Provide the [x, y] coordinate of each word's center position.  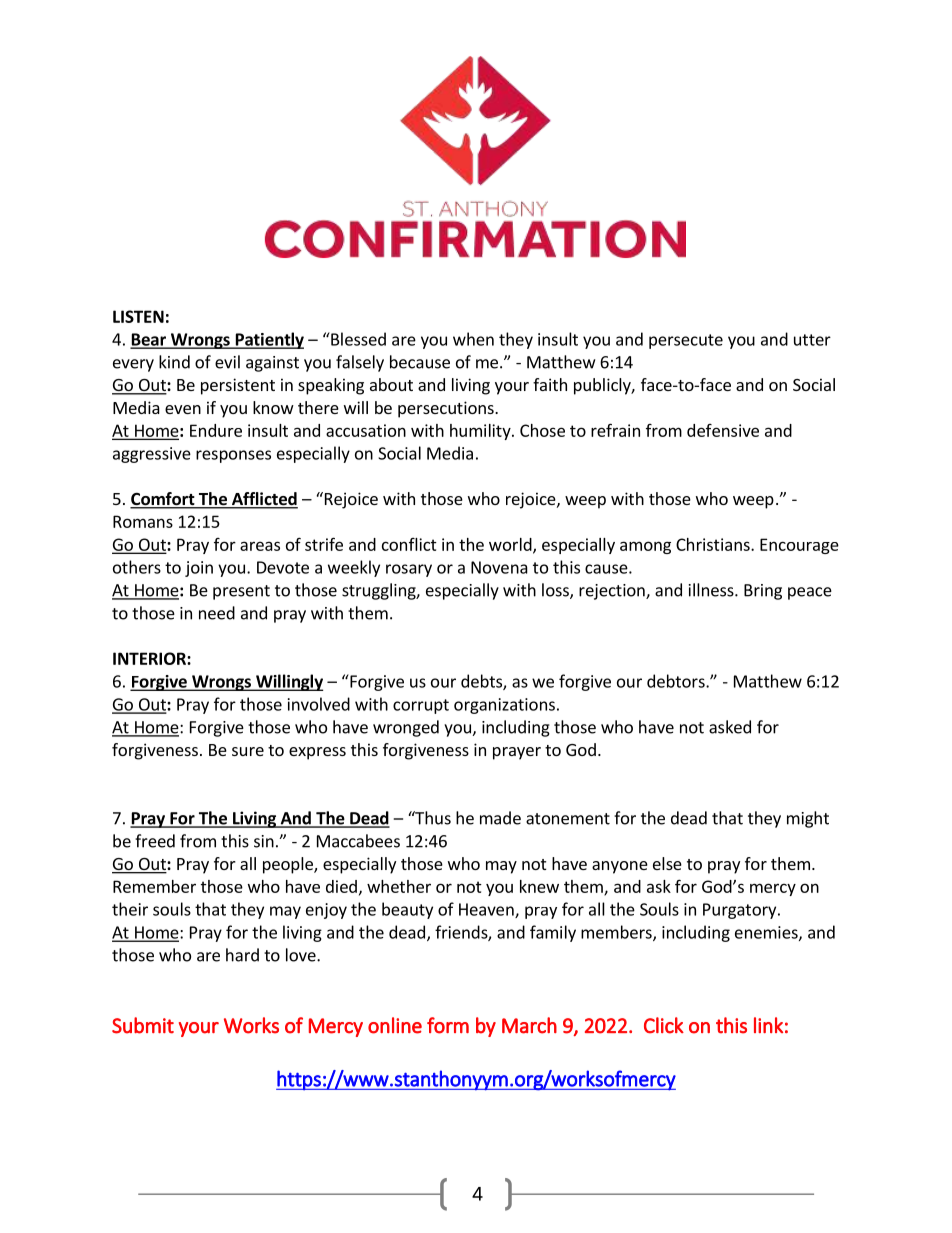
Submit [143, 1025]
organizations [504, 706]
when [473, 339]
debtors [677, 681]
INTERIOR [150, 658]
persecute [686, 341]
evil [227, 362]
